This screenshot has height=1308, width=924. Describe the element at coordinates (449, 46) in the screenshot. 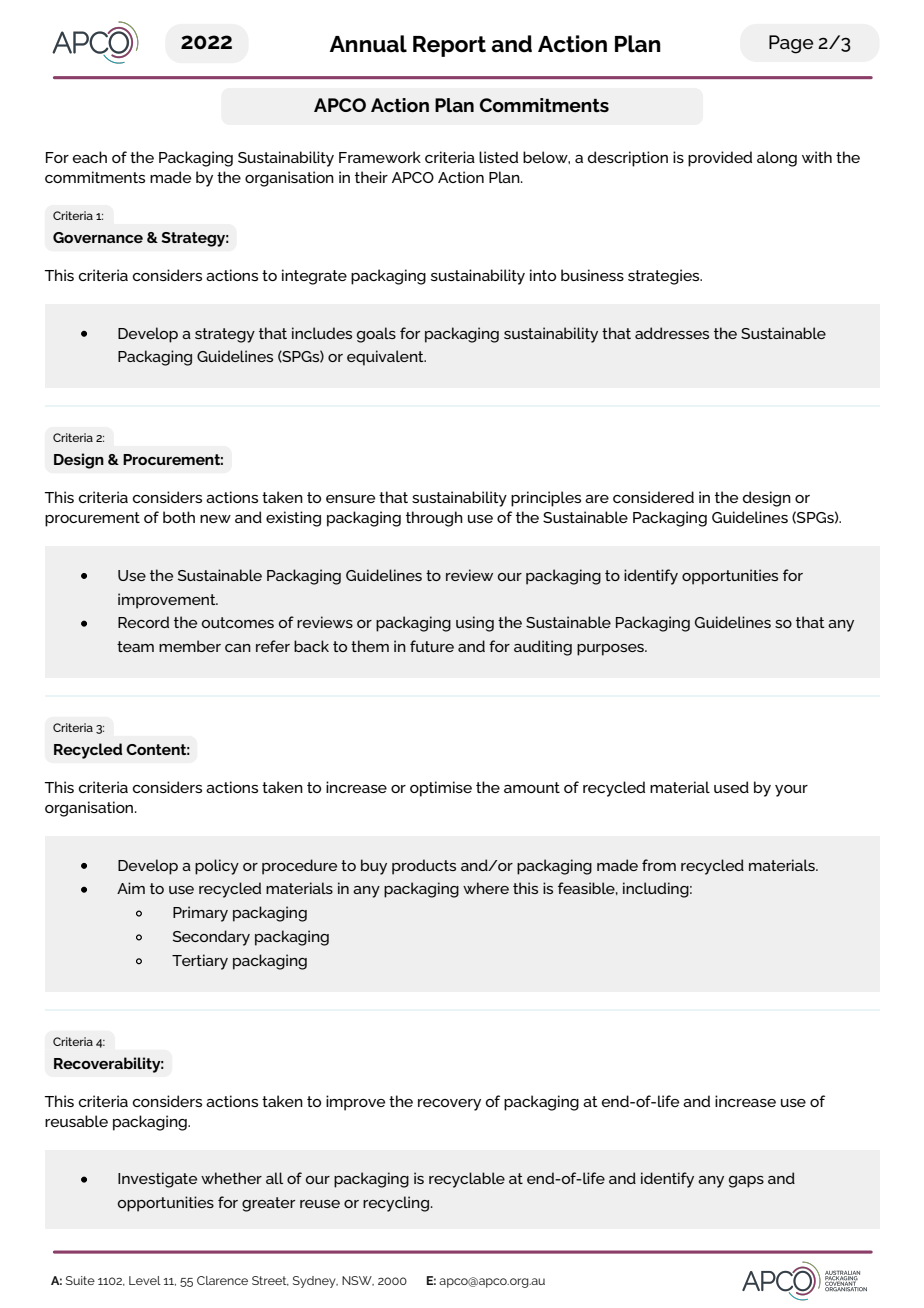

I see `Report` at that location.
